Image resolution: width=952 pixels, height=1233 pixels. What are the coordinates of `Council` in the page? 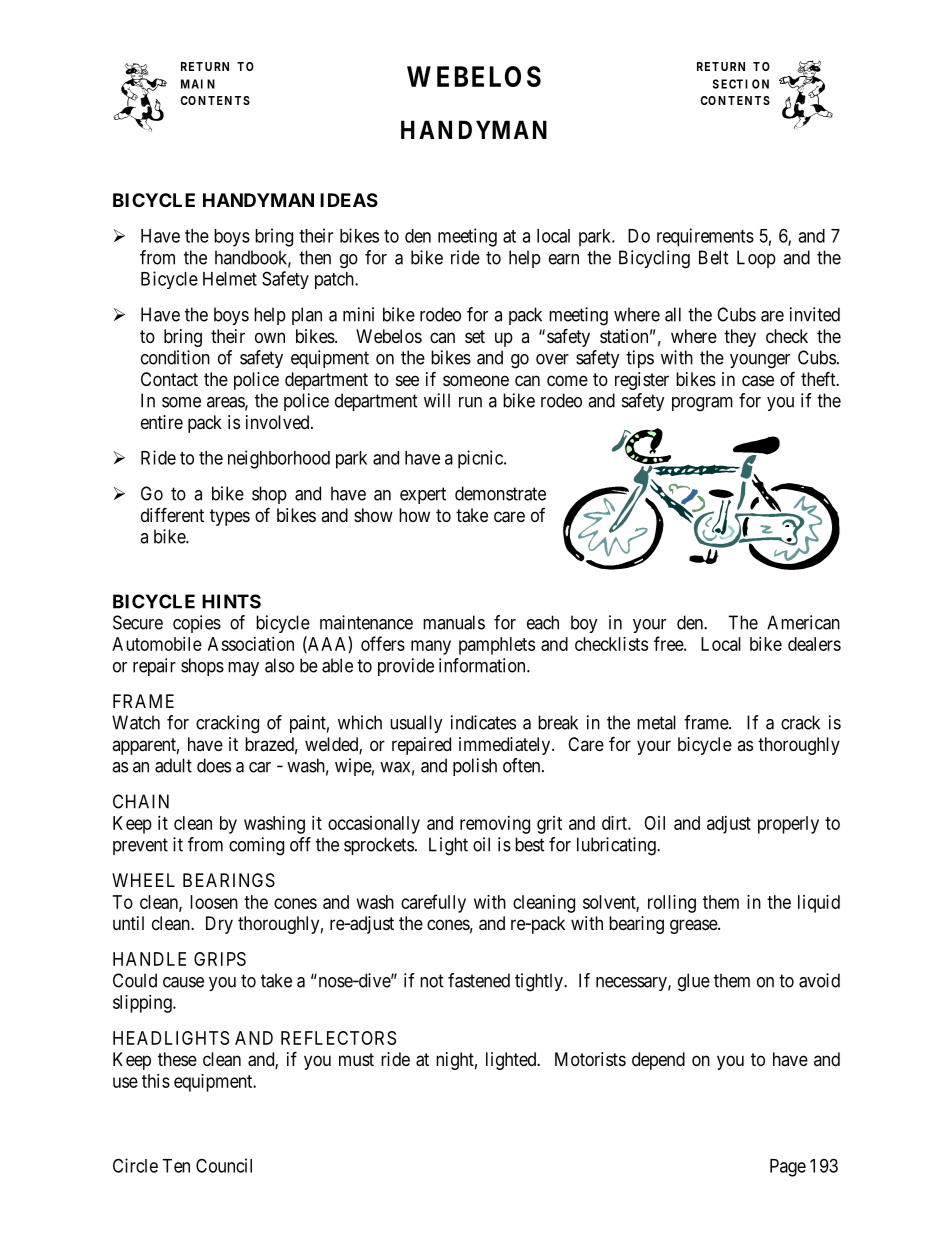 It's located at (224, 1165).
